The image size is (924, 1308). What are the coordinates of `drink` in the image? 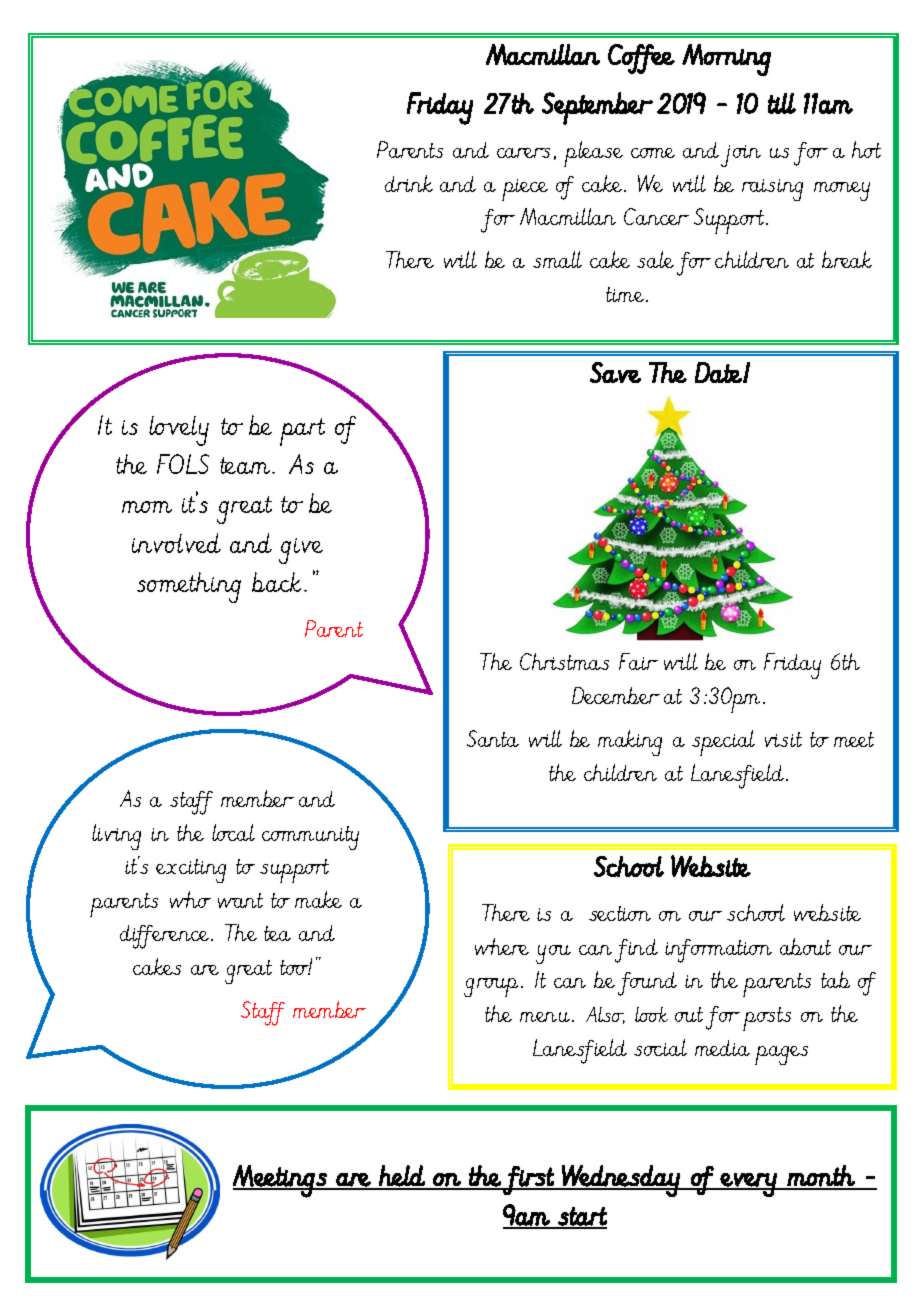 It's located at (409, 183).
